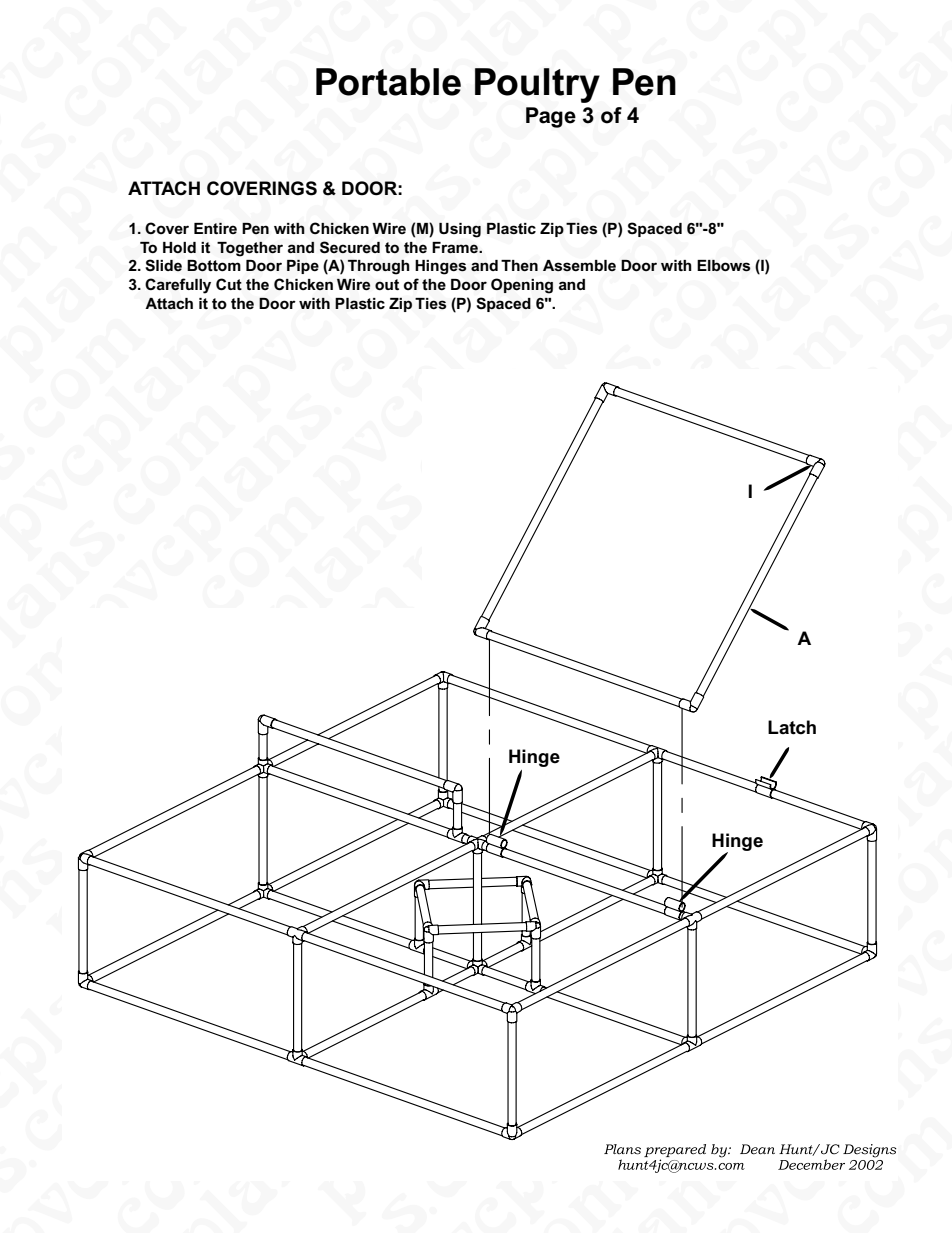 This image has width=952, height=1233. I want to click on Cut, so click(229, 284).
